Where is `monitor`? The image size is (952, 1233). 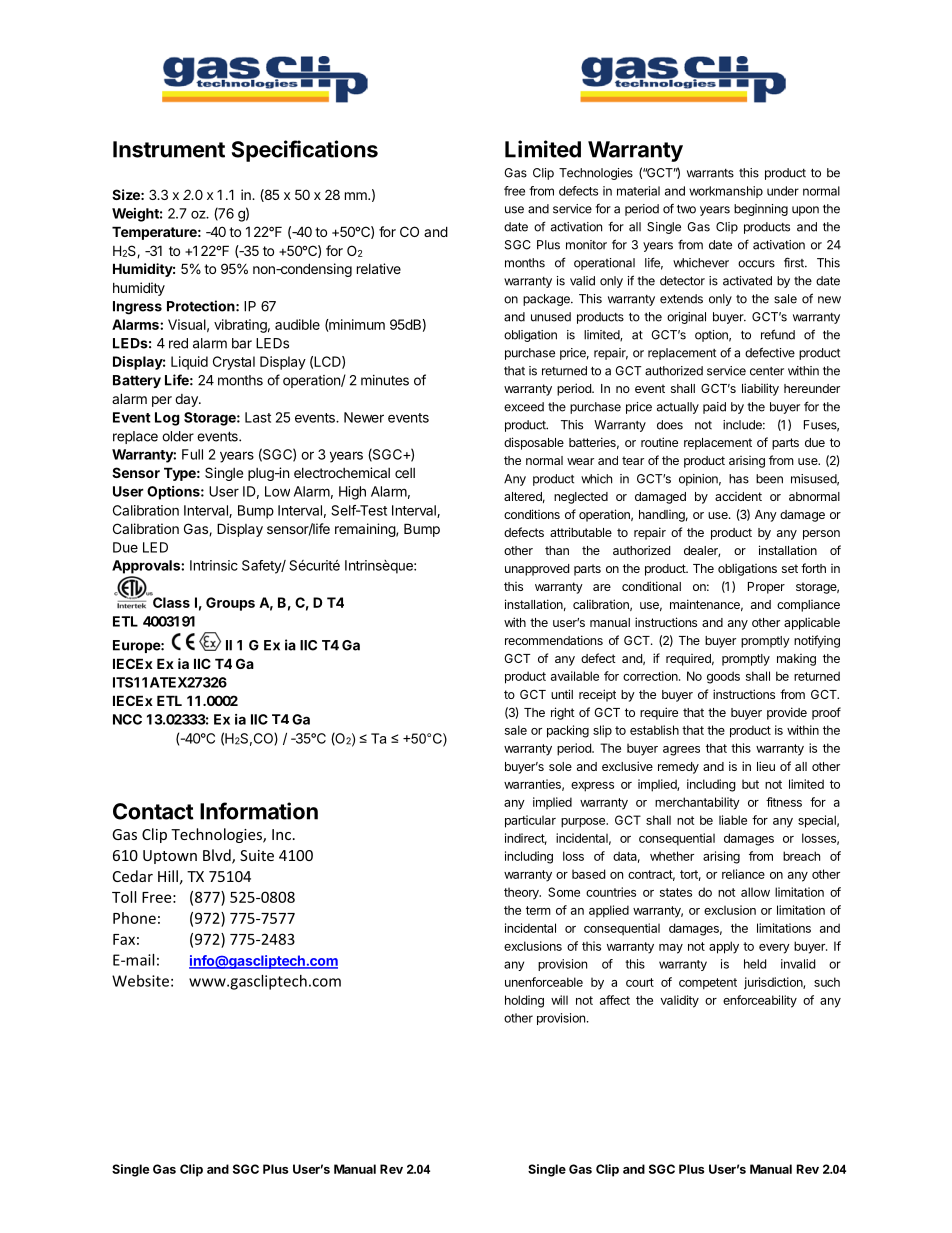
monitor is located at coordinates (586, 245).
